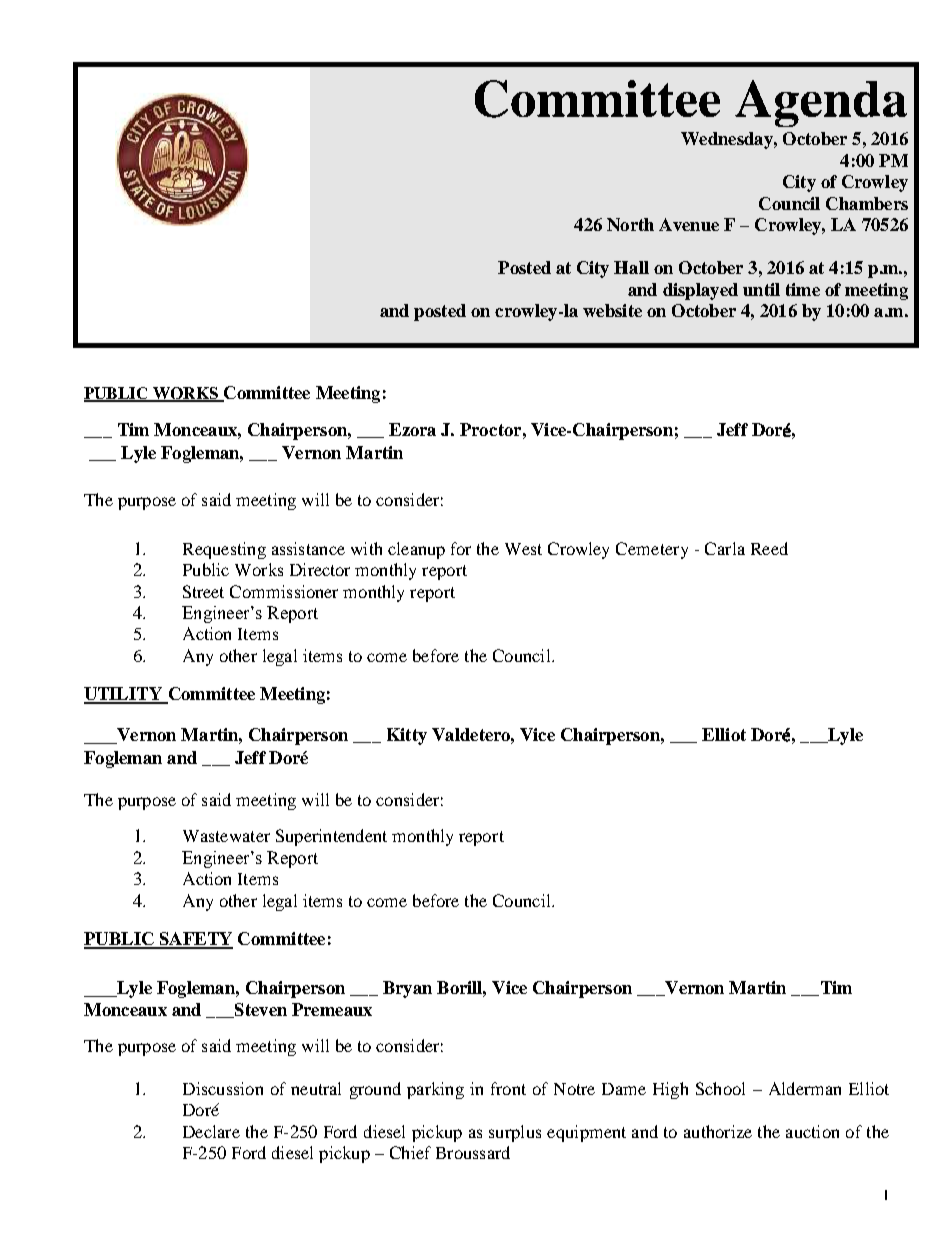  Describe the element at coordinates (821, 103) in the page. I see `Agenda` at that location.
